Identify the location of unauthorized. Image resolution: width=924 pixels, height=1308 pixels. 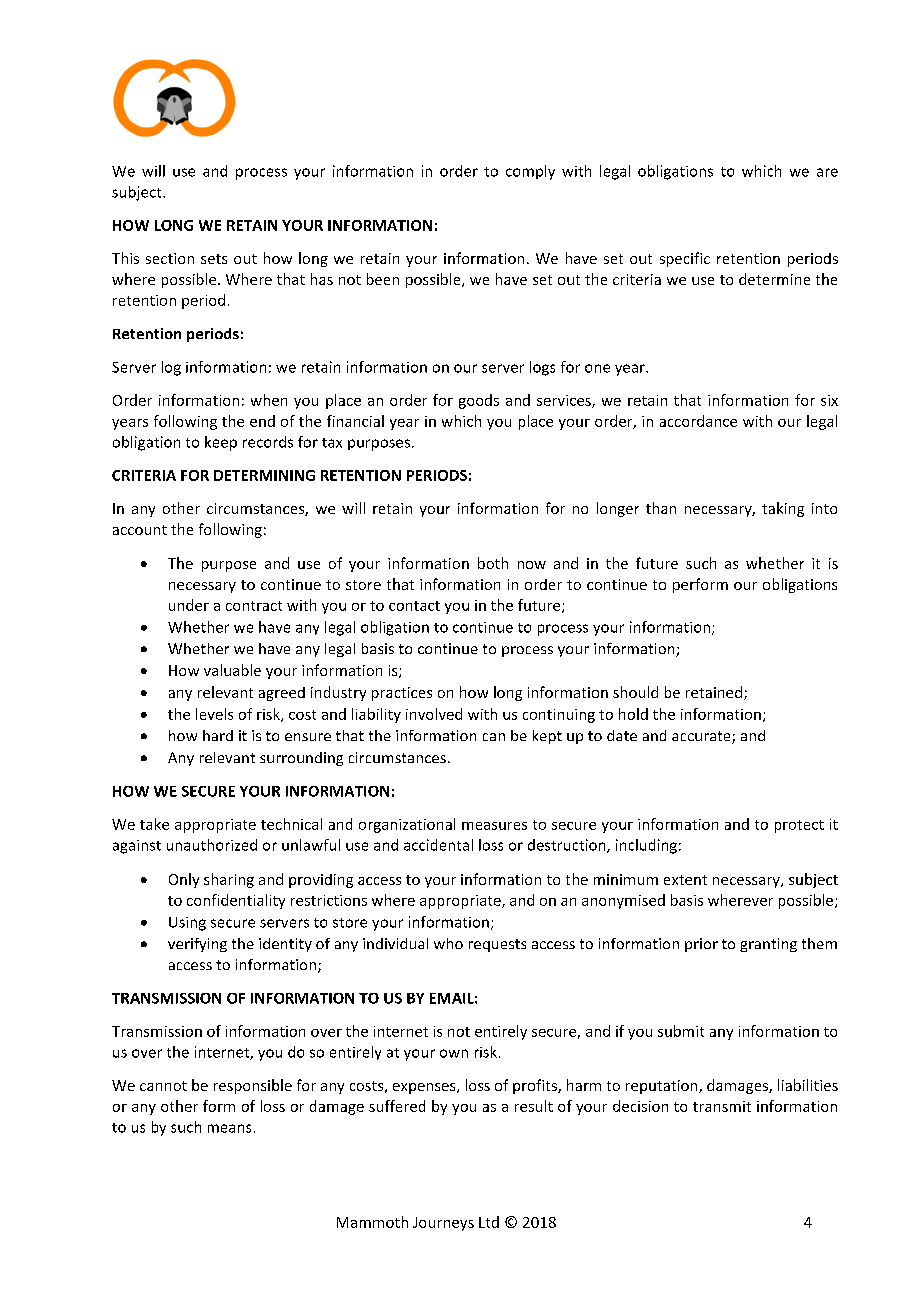
(212, 845).
